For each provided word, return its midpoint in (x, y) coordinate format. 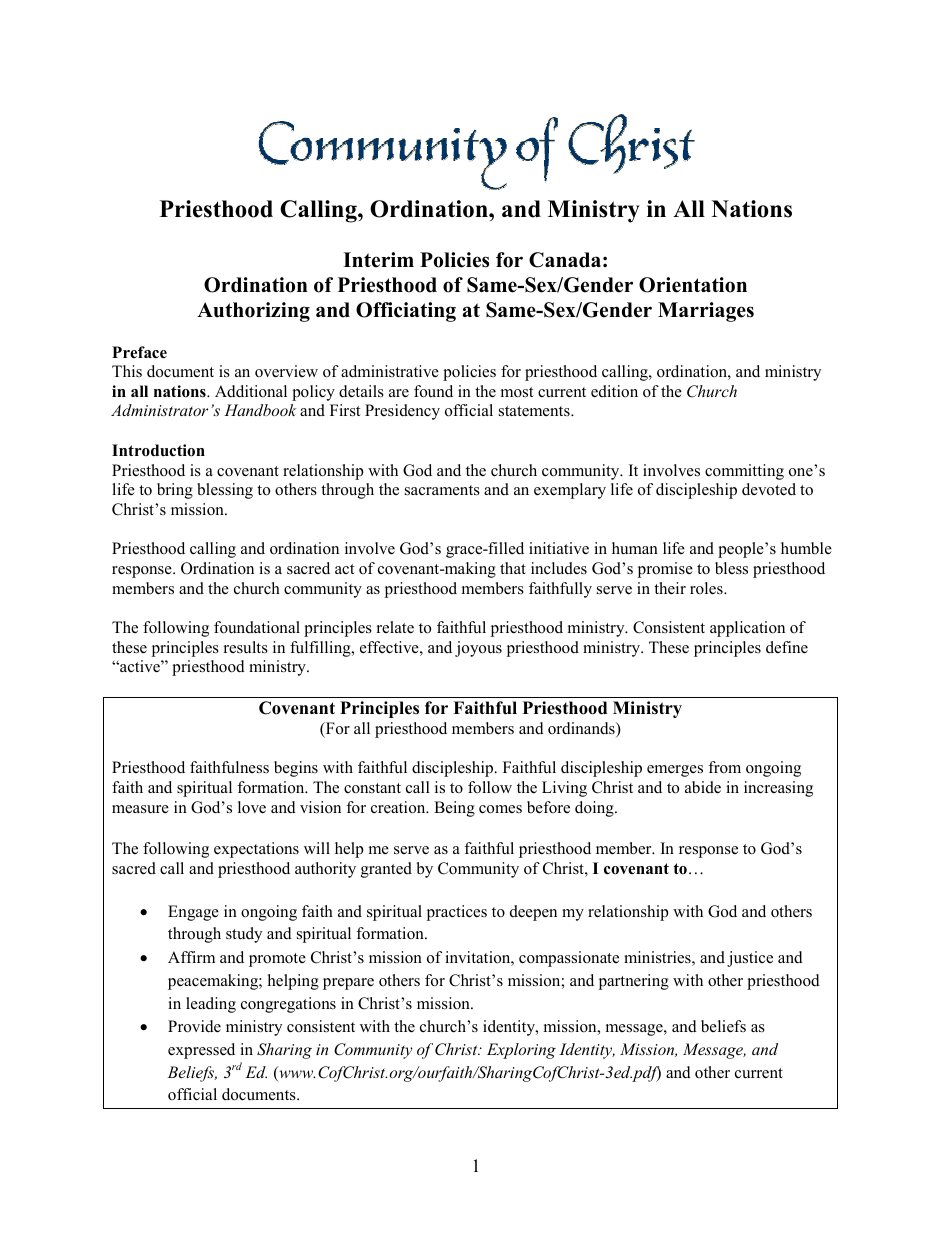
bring (175, 491)
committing (744, 472)
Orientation (693, 285)
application (747, 629)
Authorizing (253, 312)
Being (454, 809)
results (246, 647)
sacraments (442, 490)
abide (703, 787)
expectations (256, 850)
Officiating (406, 312)
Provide (194, 1026)
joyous (478, 649)
